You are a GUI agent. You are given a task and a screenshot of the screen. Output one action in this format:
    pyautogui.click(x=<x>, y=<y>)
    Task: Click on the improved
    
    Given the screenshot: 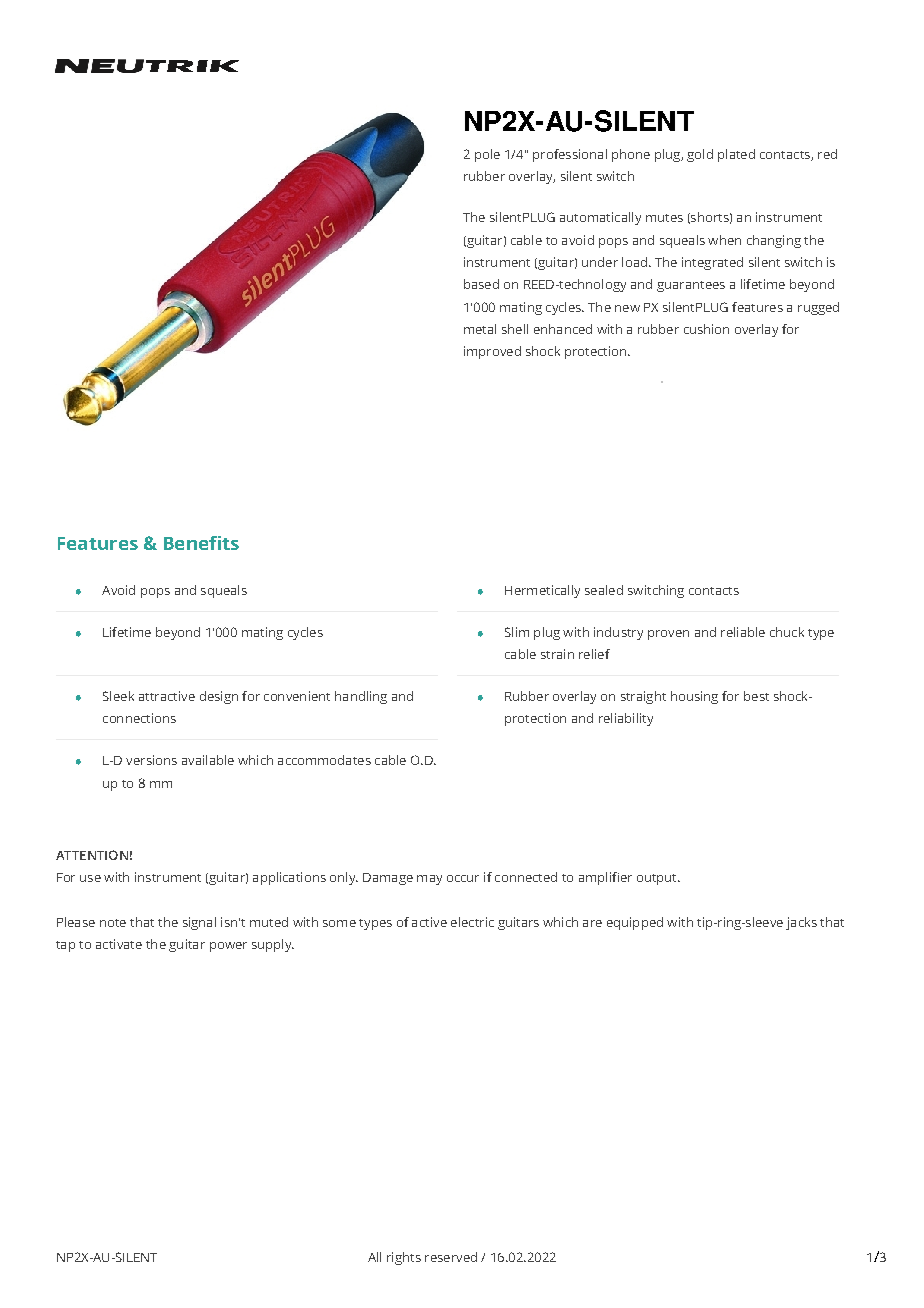 What is the action you would take?
    pyautogui.click(x=492, y=352)
